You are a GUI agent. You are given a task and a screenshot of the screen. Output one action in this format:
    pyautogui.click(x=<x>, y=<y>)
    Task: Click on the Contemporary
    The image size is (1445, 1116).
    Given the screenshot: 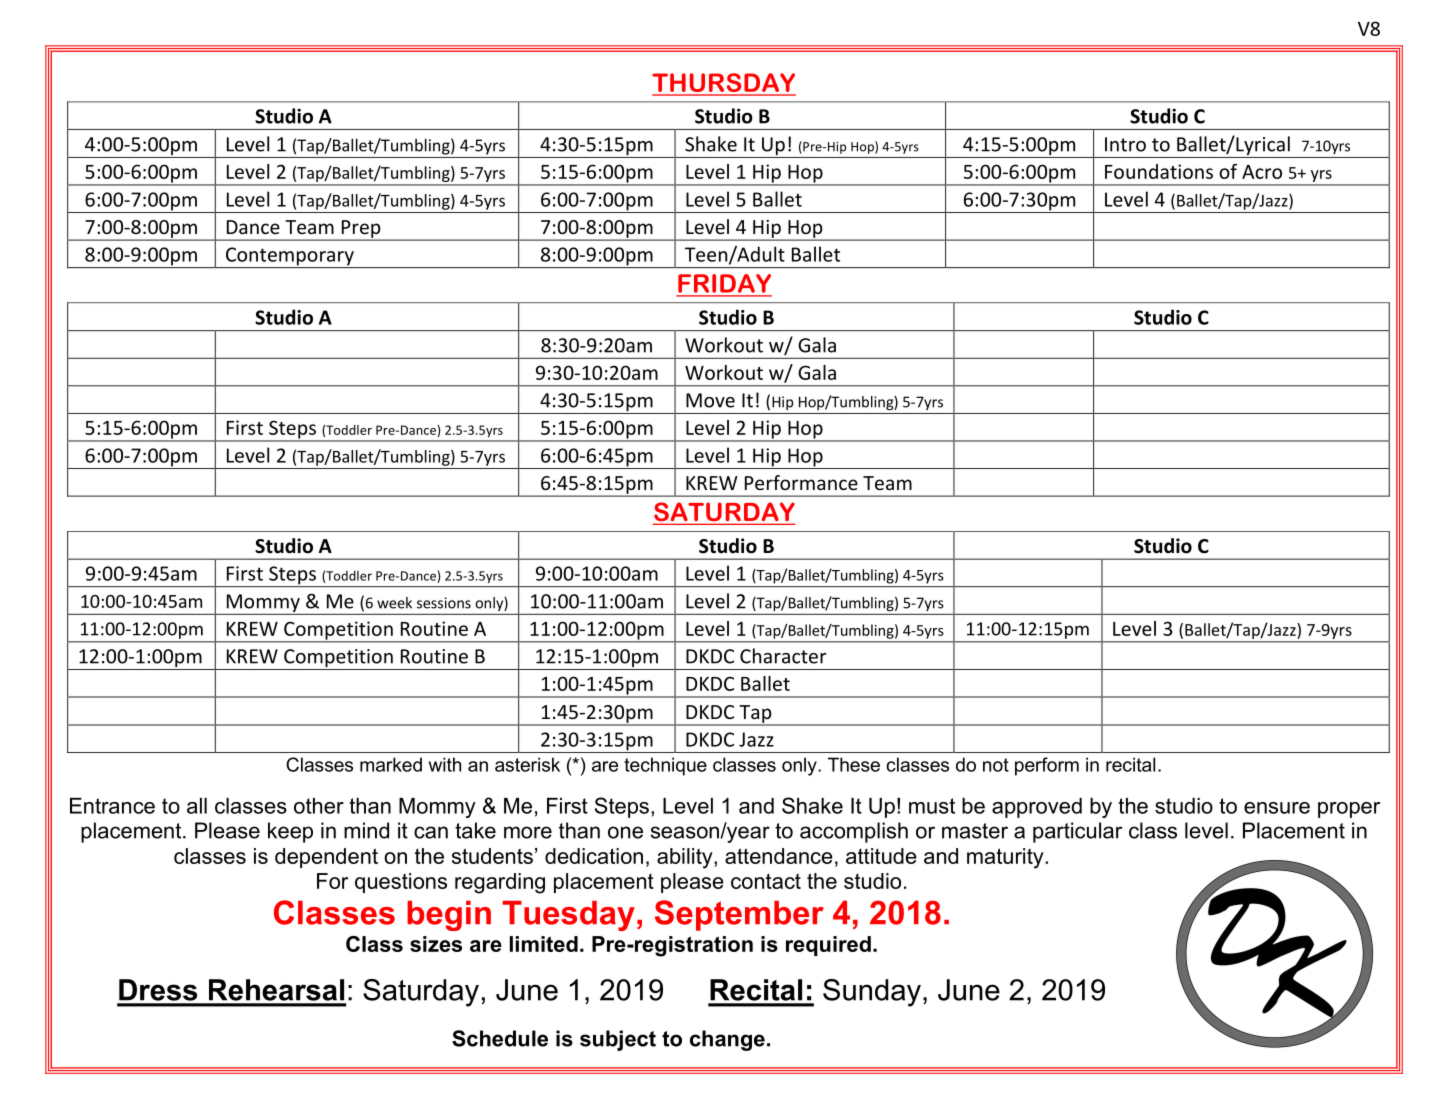 What is the action you would take?
    pyautogui.click(x=289, y=257)
